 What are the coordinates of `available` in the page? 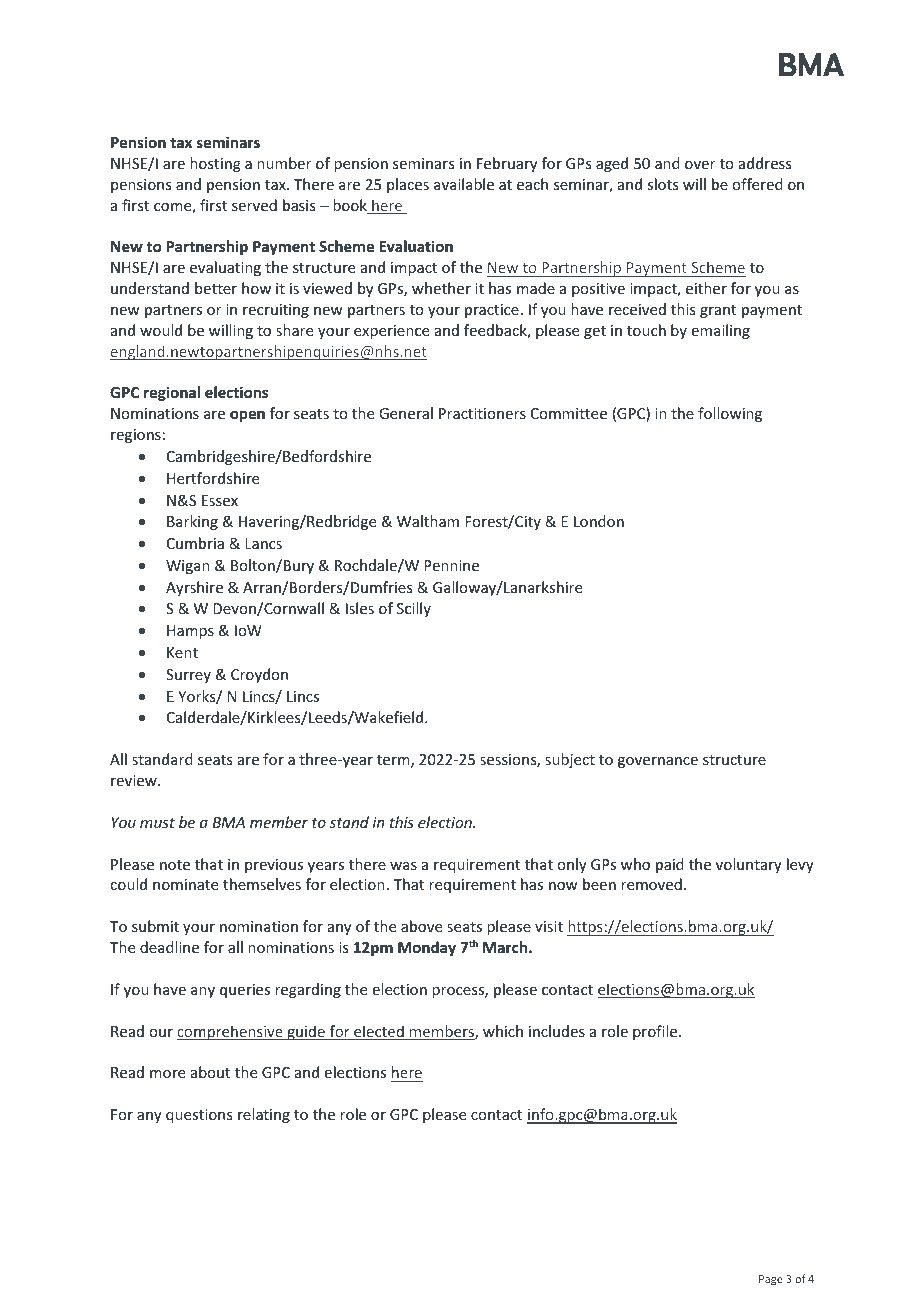 It's located at (464, 184).
